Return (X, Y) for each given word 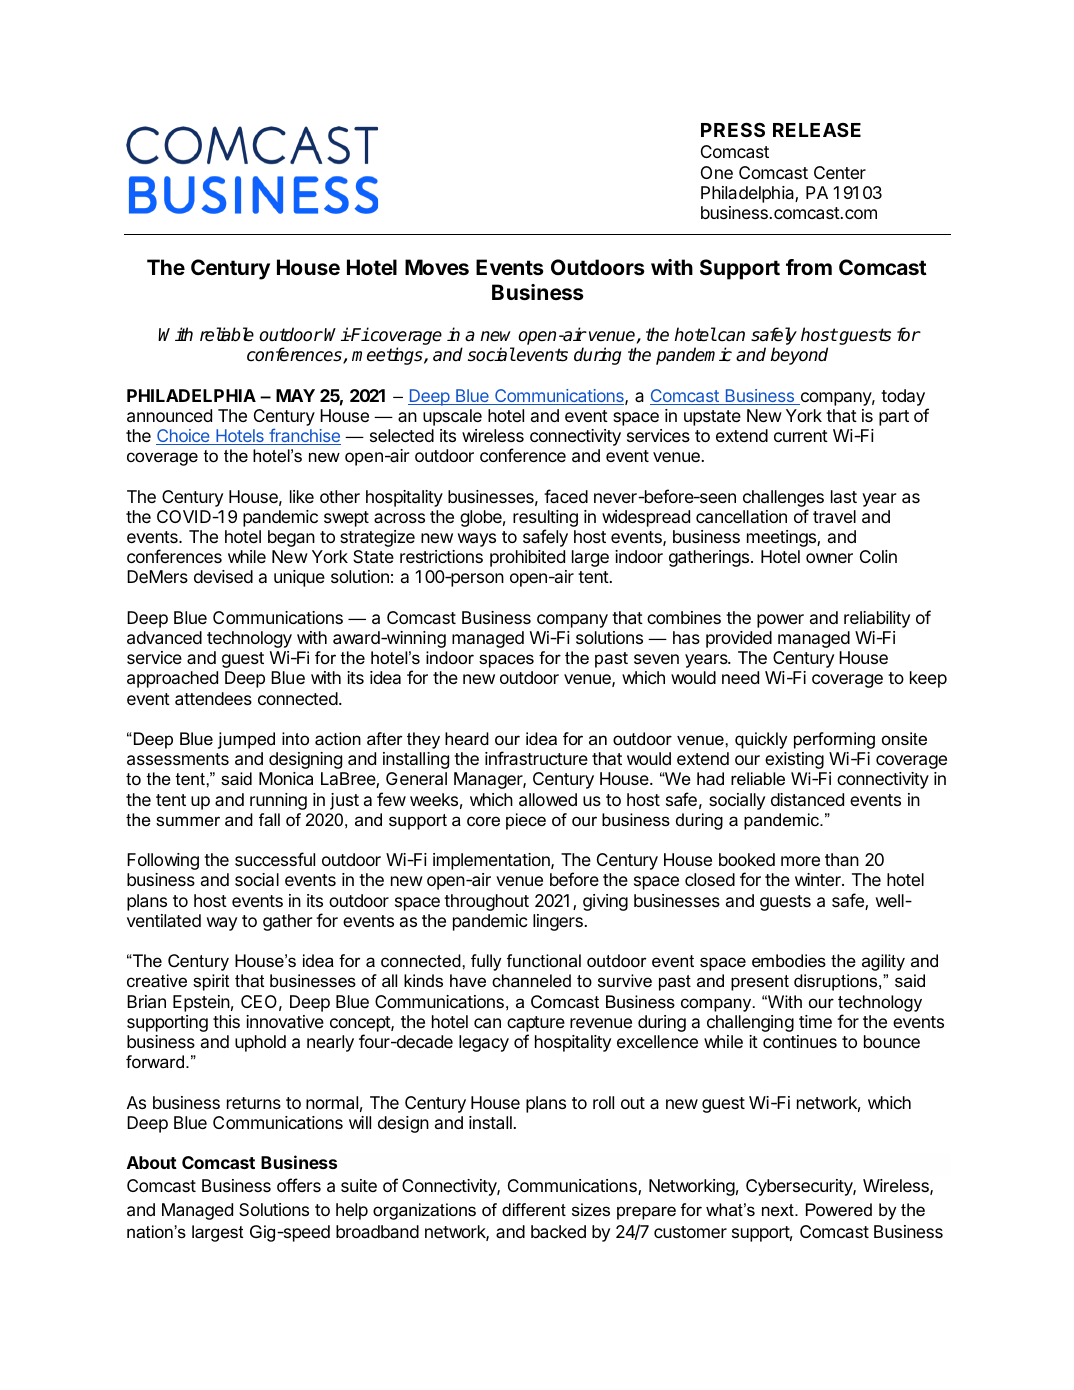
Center (840, 172)
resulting (545, 520)
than (842, 859)
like (302, 496)
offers (299, 1185)
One (717, 172)
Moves (437, 267)
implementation (492, 861)
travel (834, 517)
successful (275, 859)
